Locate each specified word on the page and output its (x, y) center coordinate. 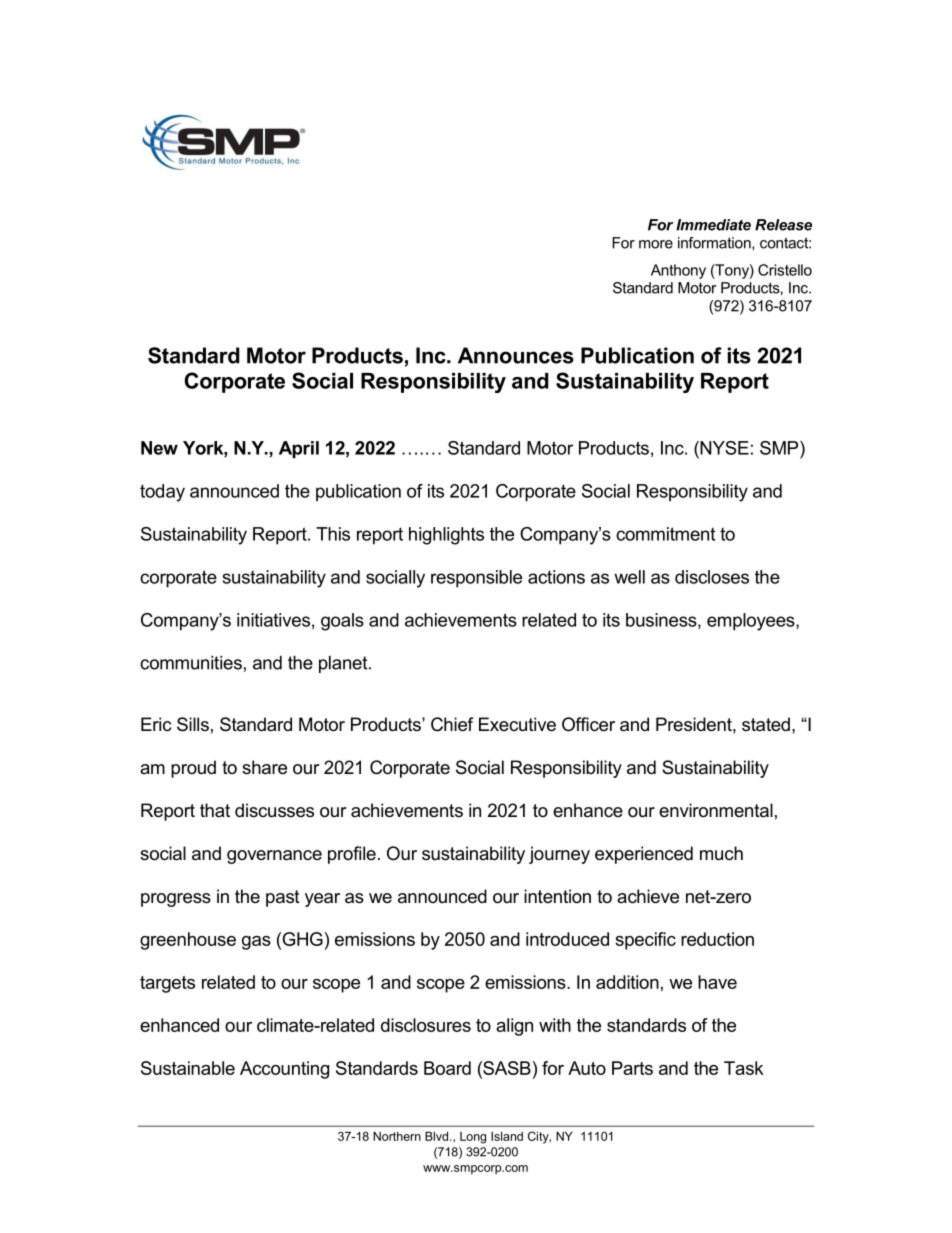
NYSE (723, 448)
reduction (717, 939)
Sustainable (188, 1068)
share (264, 767)
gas (256, 943)
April (299, 449)
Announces (516, 355)
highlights (446, 536)
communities (191, 663)
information (715, 243)
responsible (476, 579)
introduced (567, 939)
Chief (452, 724)
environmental (716, 810)
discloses (712, 577)
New (159, 448)
